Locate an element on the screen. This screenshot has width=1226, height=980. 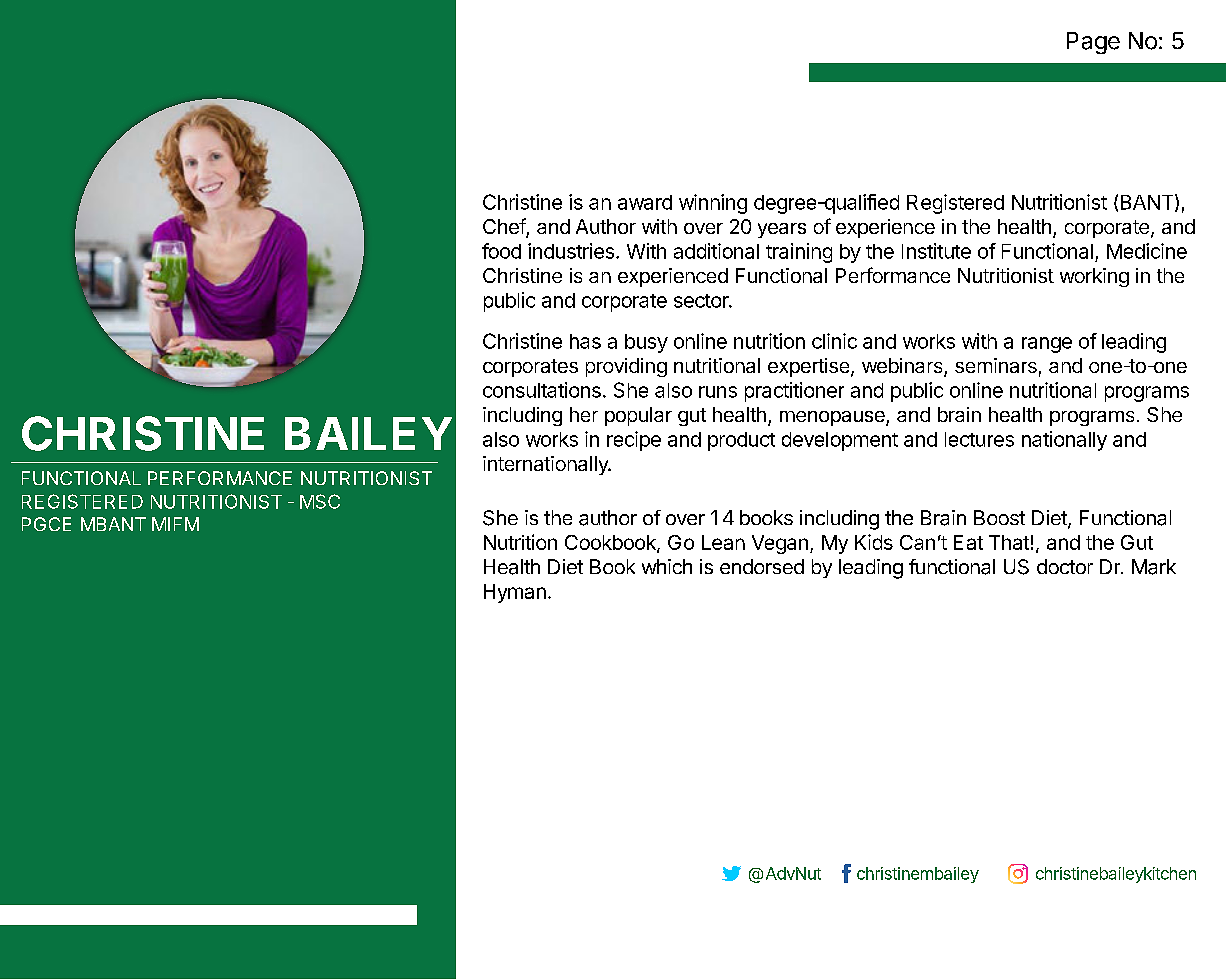
runs is located at coordinates (718, 392).
